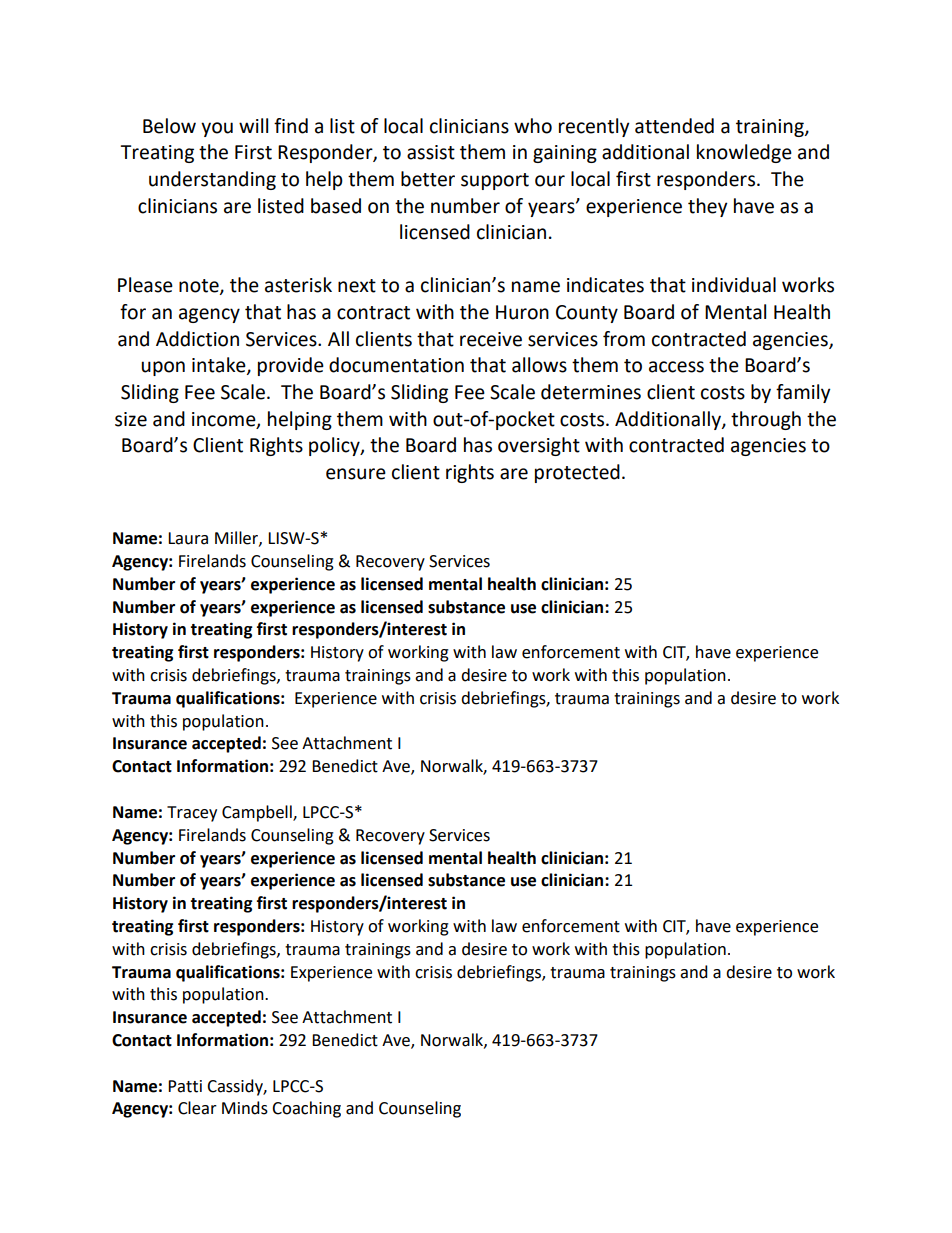  Describe the element at coordinates (258, 813) in the image. I see `Campbell` at that location.
